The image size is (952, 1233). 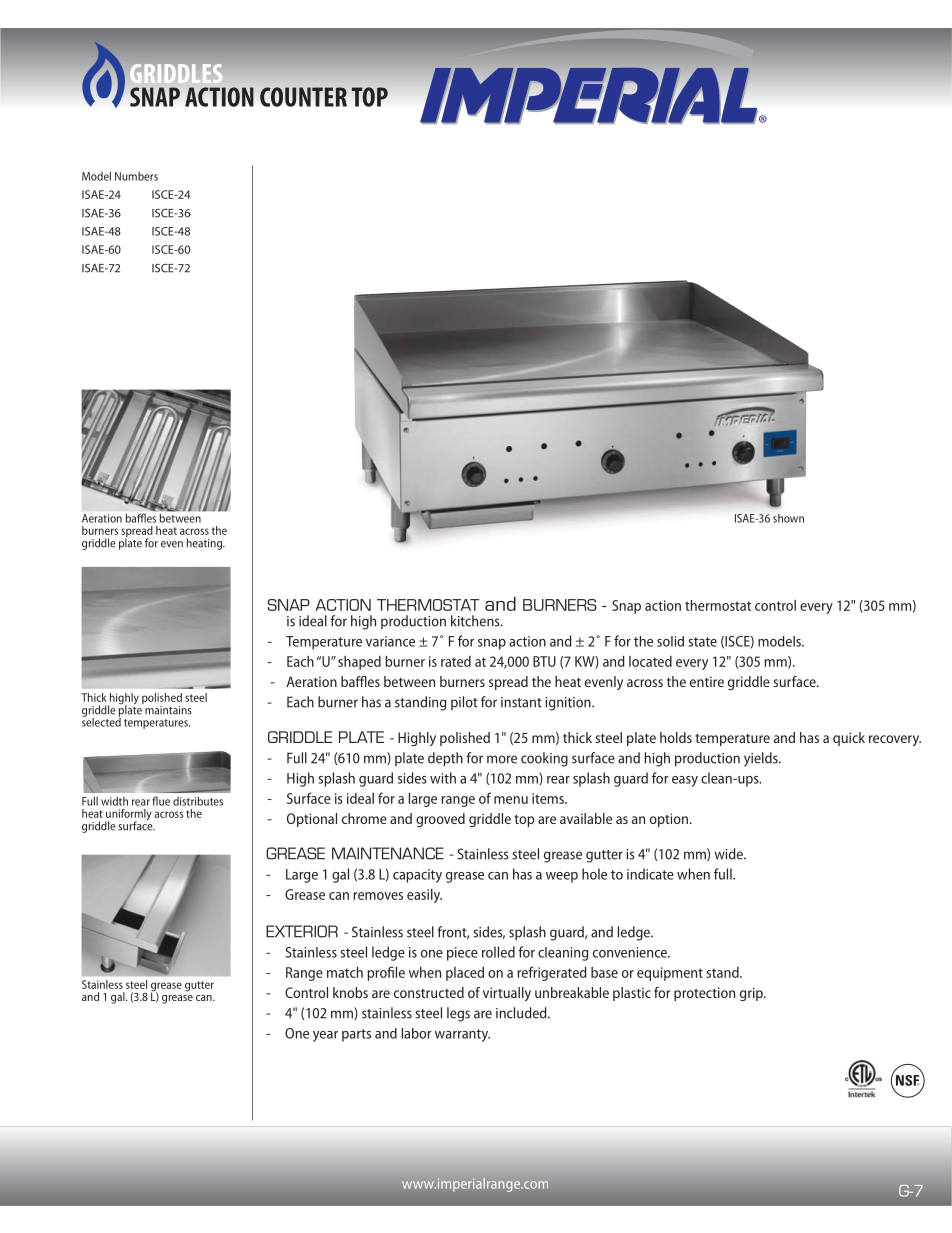 What do you see at coordinates (303, 97) in the screenshot?
I see `COUNTER` at bounding box center [303, 97].
